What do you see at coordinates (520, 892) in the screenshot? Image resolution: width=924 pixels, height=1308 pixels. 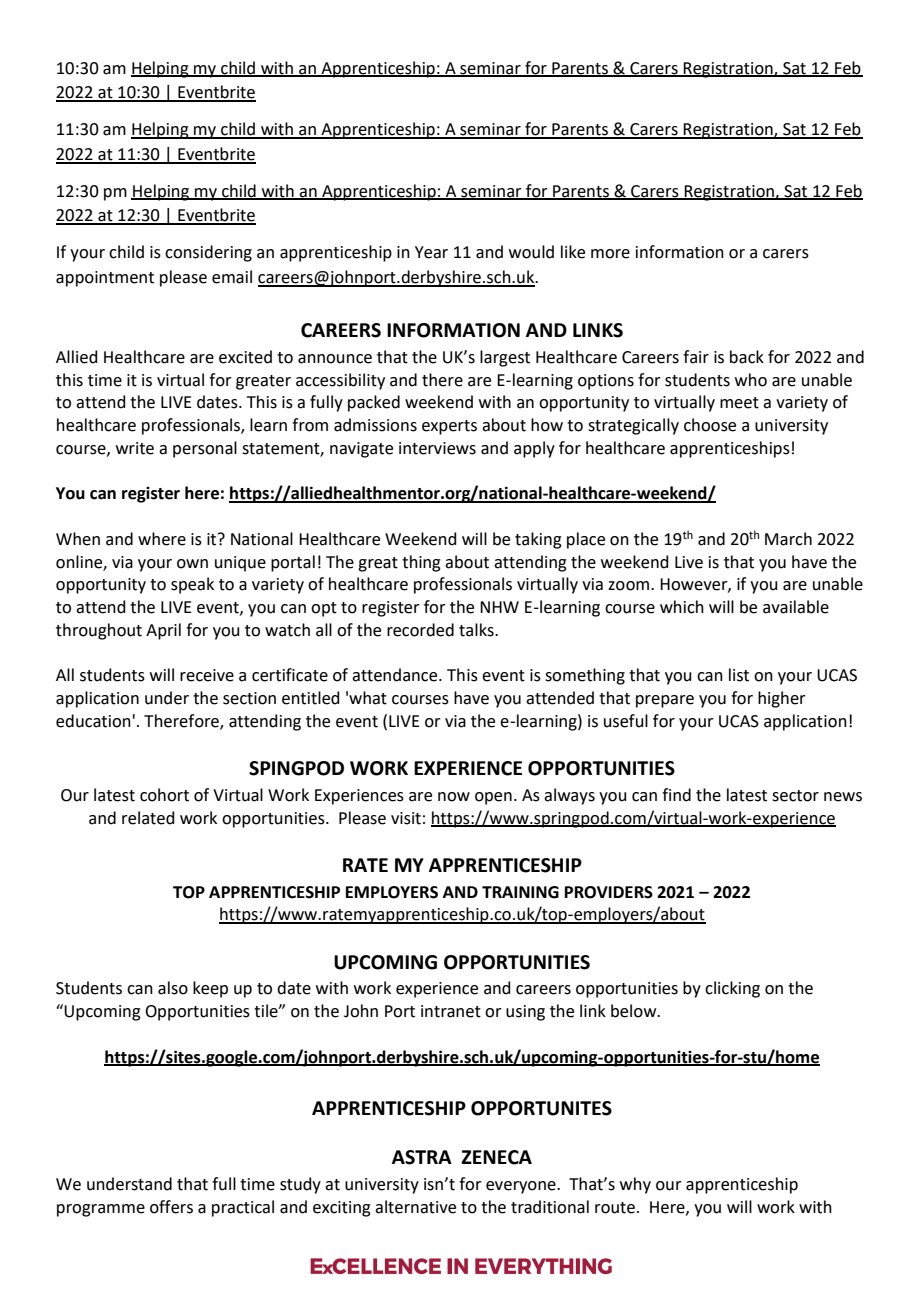 I see `TRAINING` at bounding box center [520, 892].
